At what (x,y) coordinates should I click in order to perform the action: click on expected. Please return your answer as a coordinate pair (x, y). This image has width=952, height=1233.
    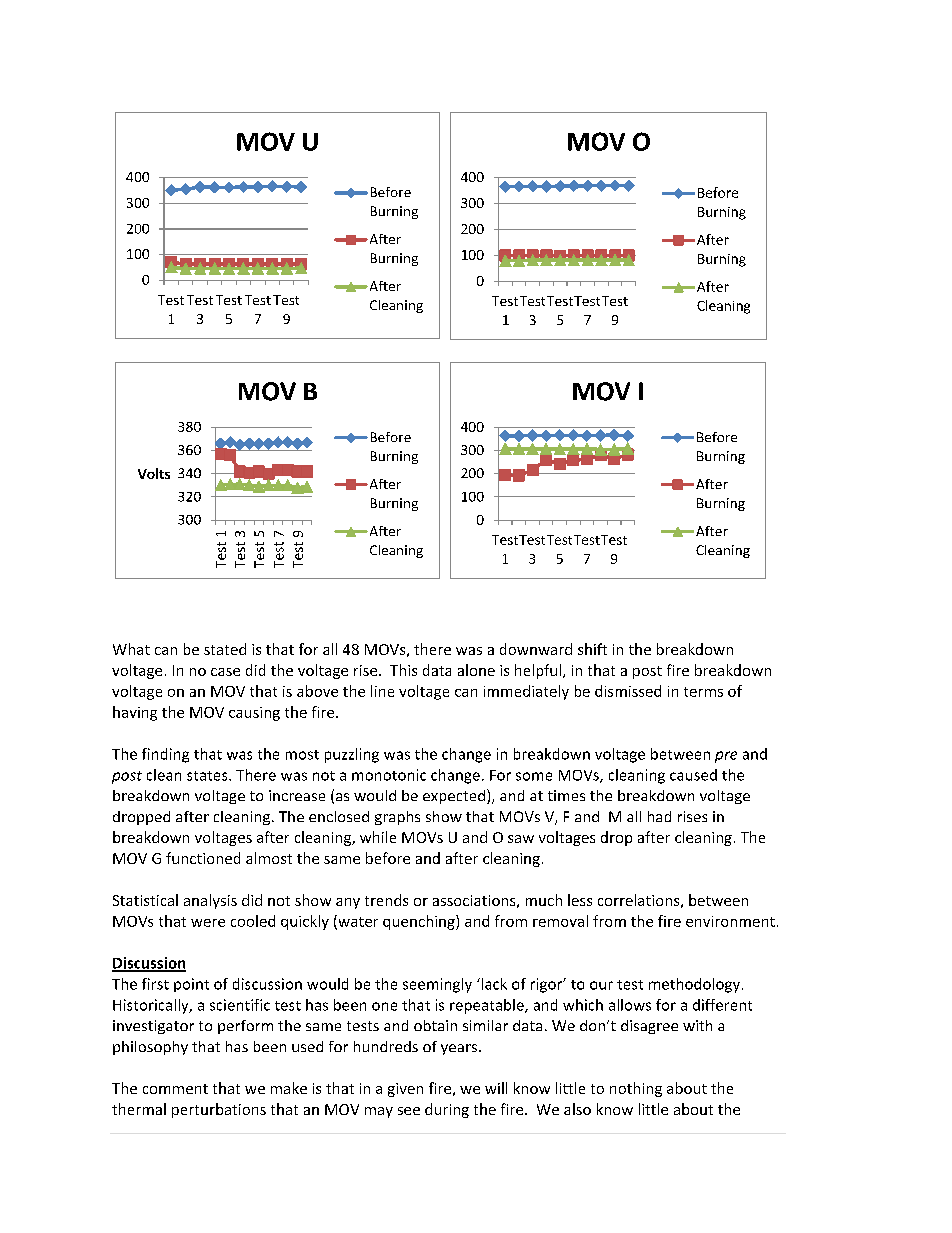
    Looking at the image, I should click on (454, 797).
